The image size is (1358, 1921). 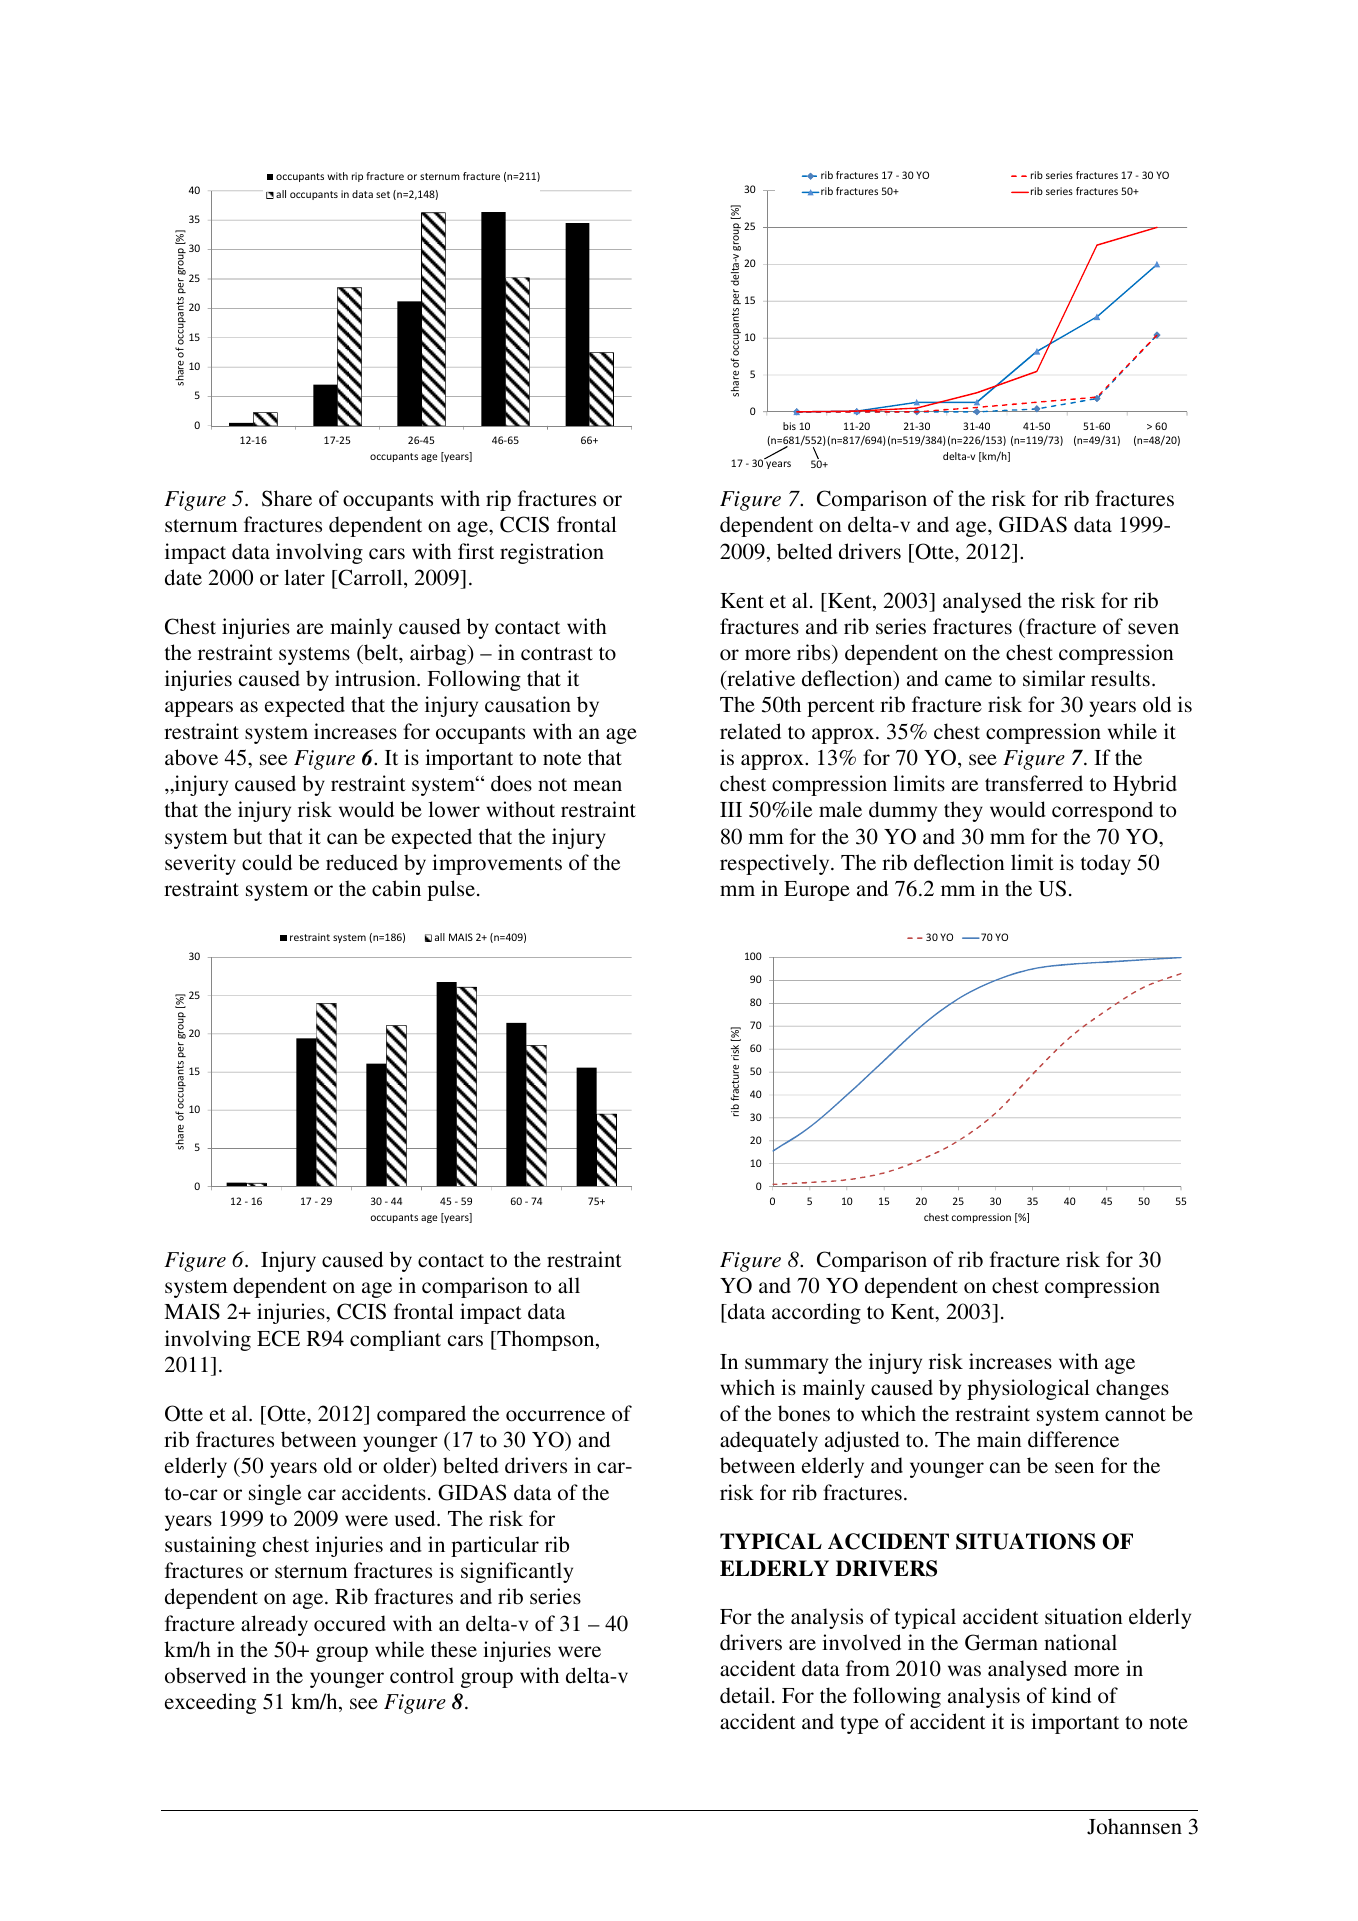 What do you see at coordinates (1106, 864) in the screenshot?
I see `today` at bounding box center [1106, 864].
